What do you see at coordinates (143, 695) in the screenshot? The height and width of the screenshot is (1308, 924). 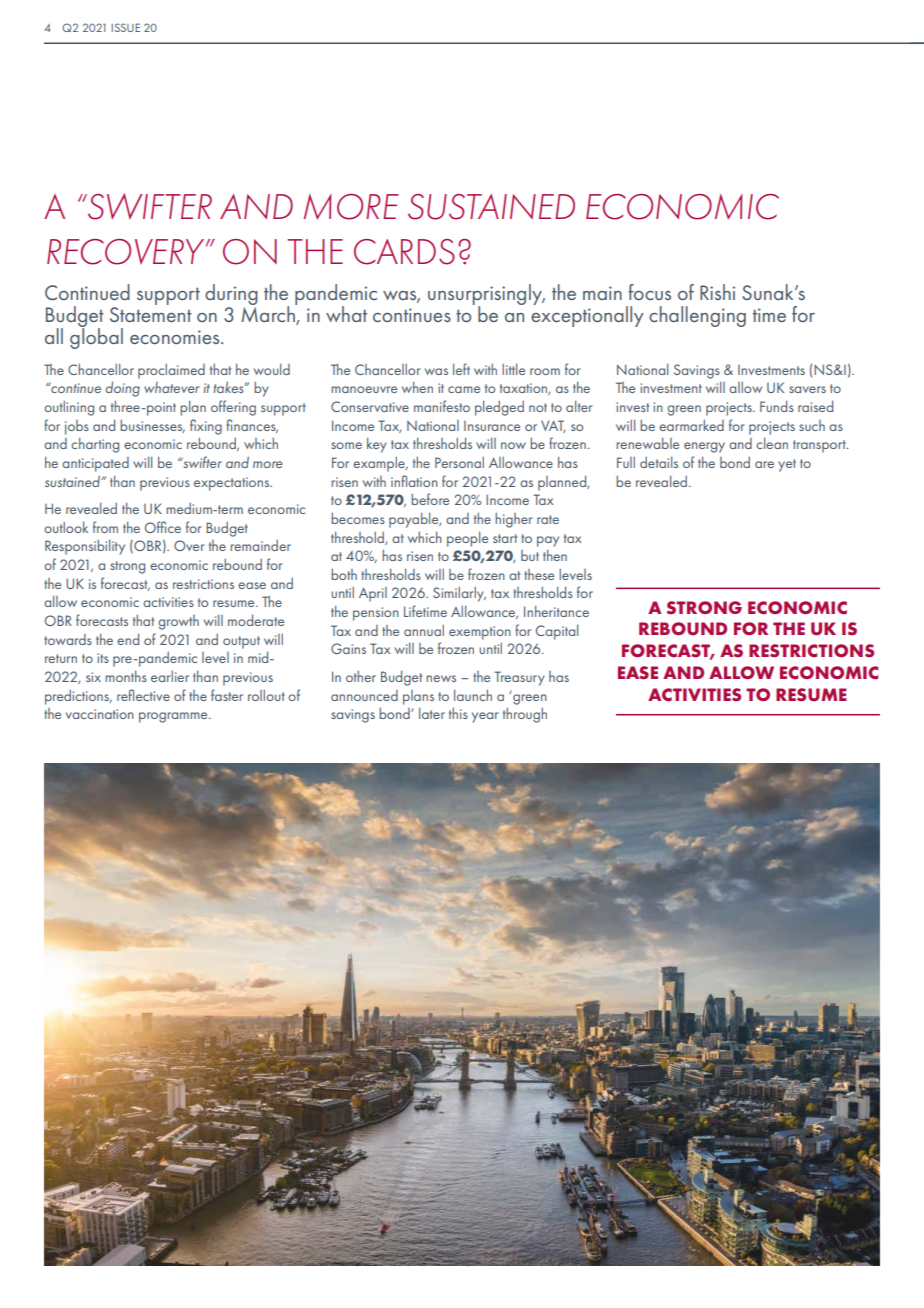 I see `reflective` at bounding box center [143, 695].
